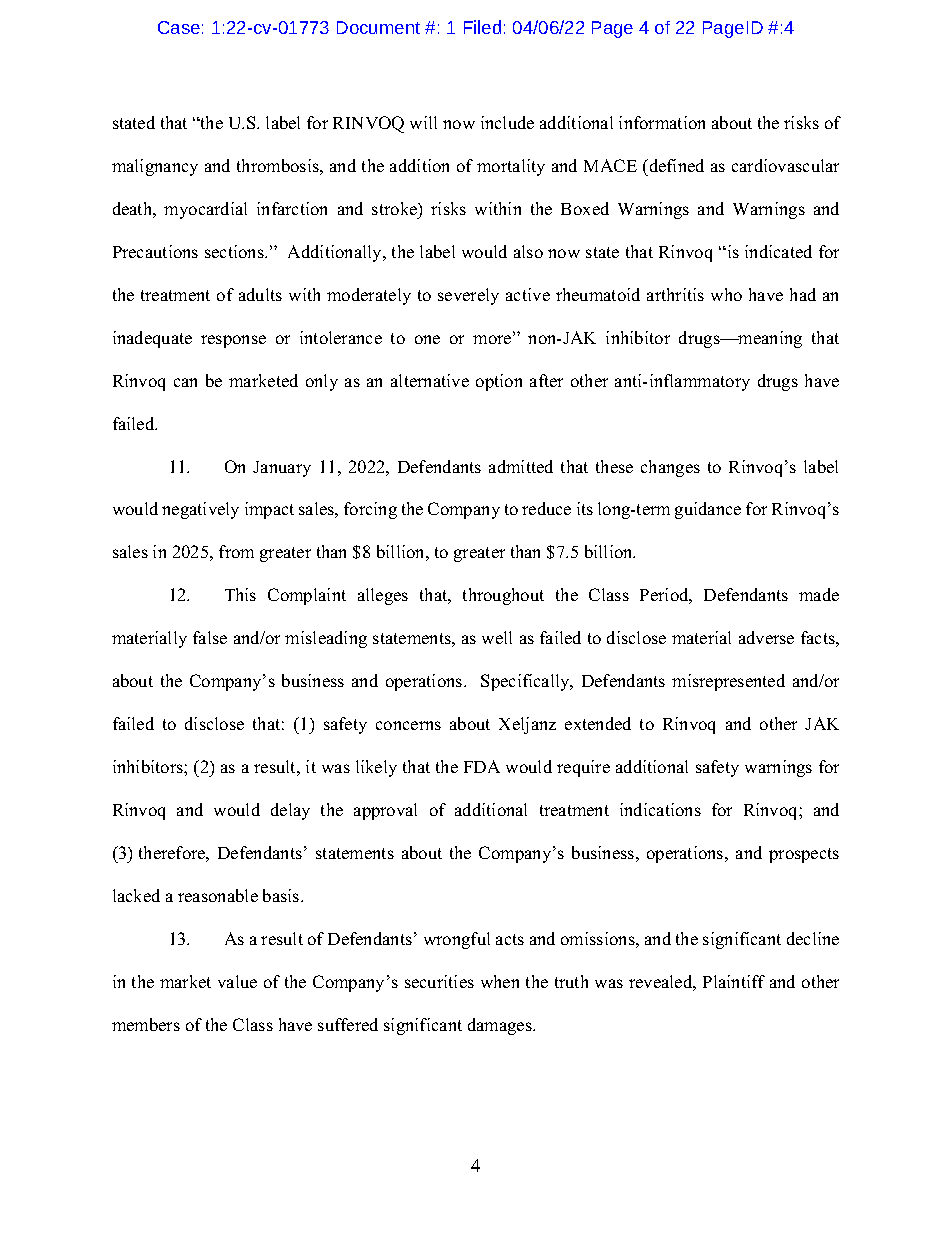 This document has height=1233, width=952. I want to click on Filed, so click(482, 27).
